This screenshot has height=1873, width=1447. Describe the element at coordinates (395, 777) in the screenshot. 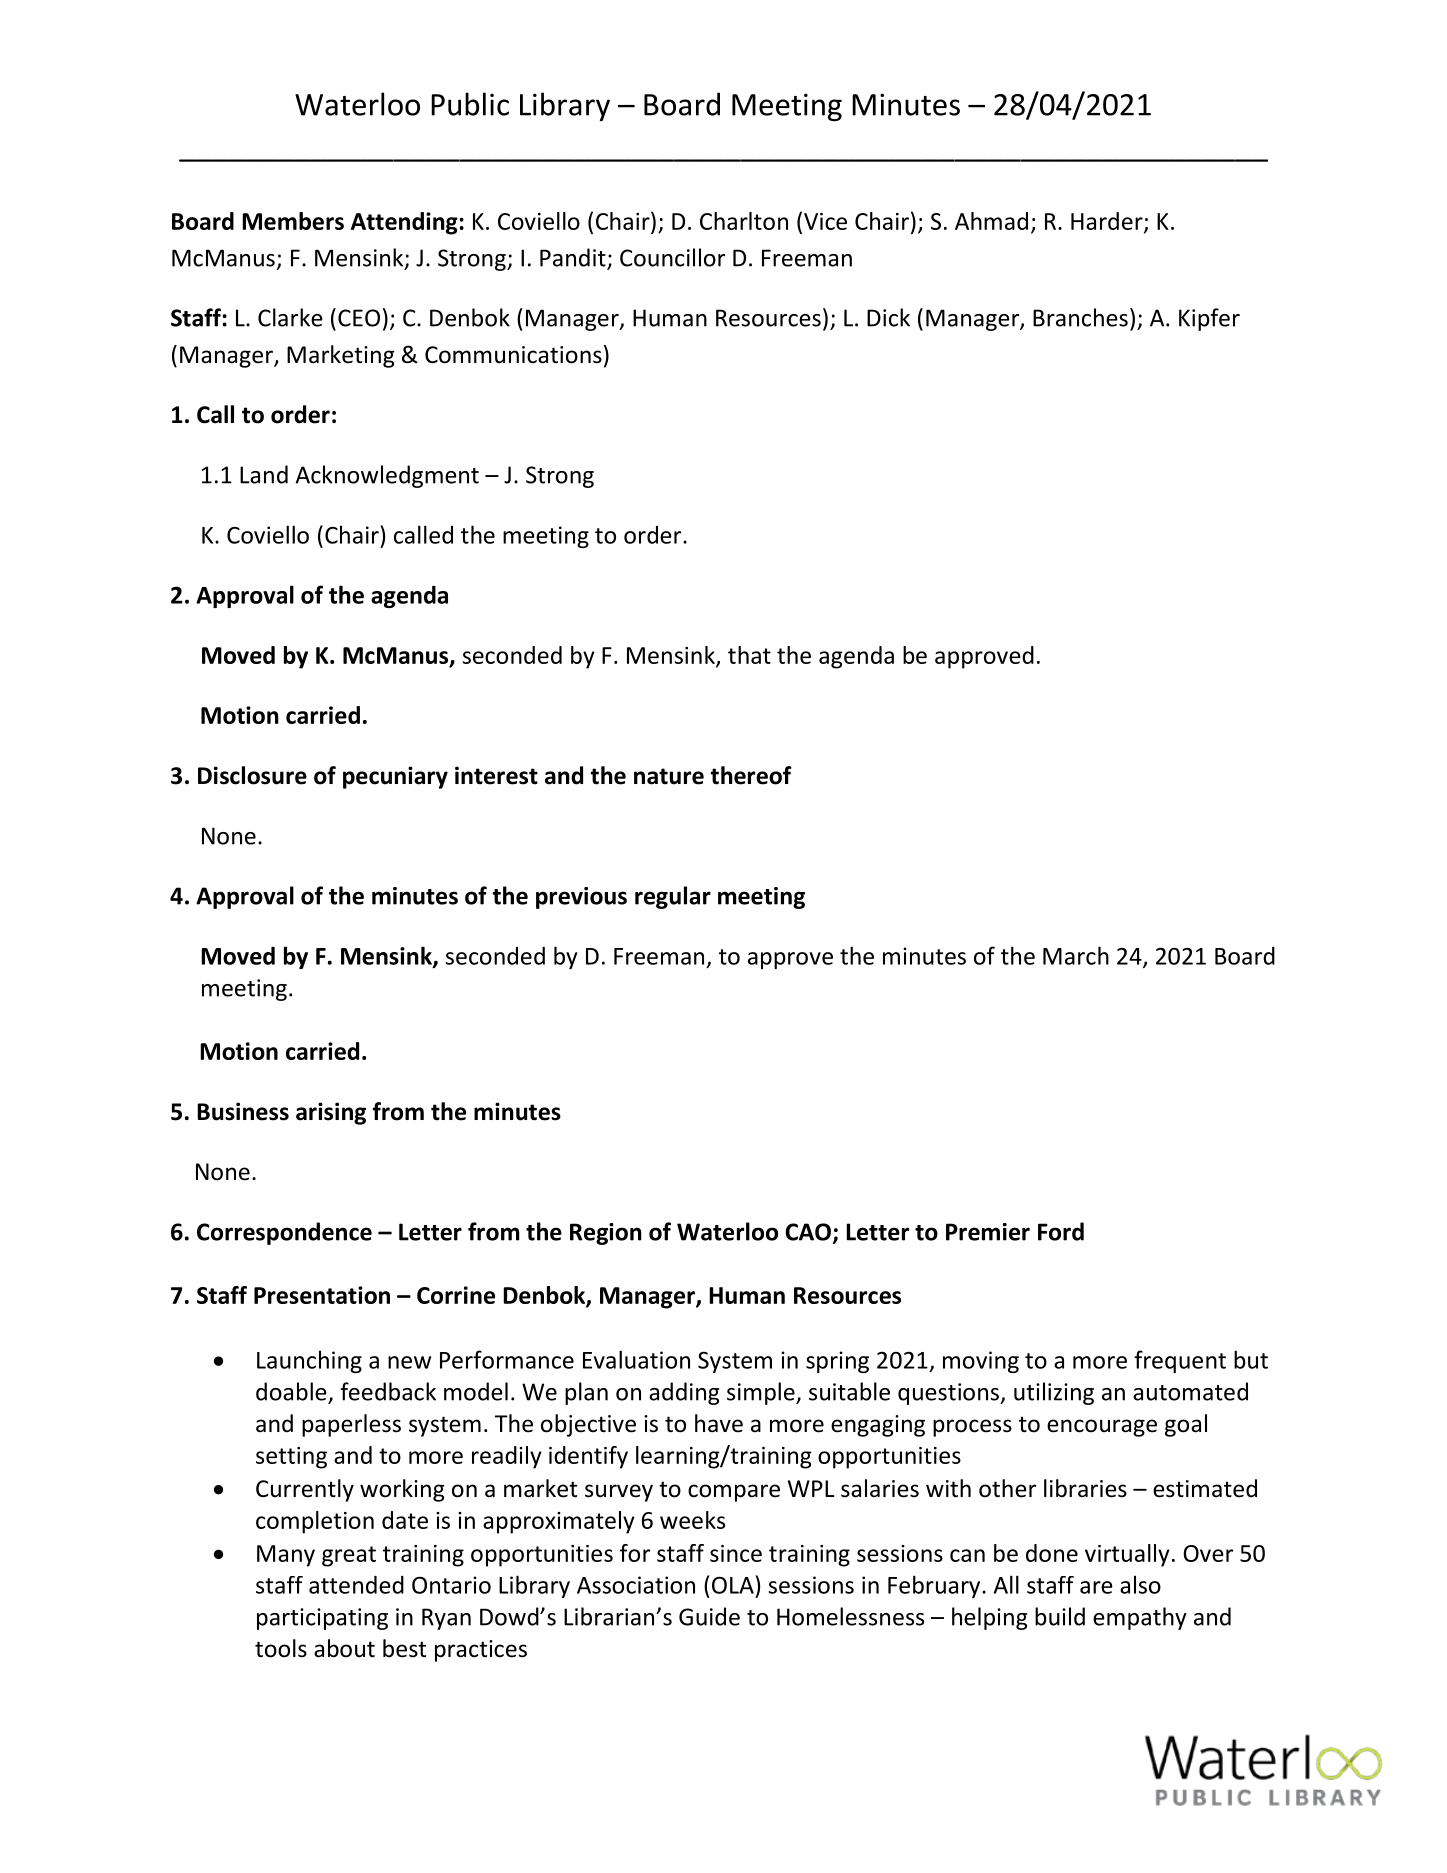

I see `pecuniary` at that location.
